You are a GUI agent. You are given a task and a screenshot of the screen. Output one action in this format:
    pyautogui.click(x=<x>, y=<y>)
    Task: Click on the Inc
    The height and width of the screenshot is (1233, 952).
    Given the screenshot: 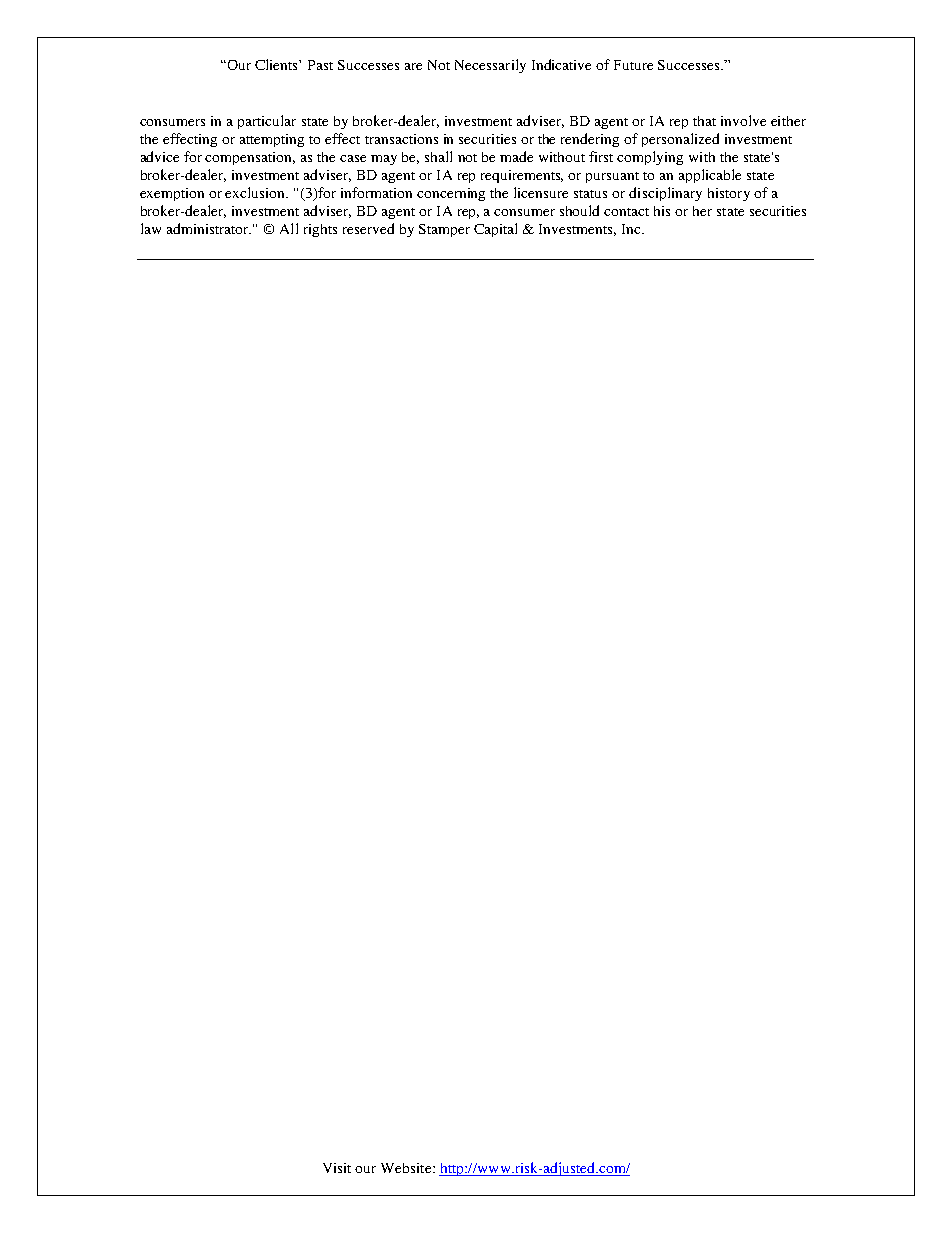 What is the action you would take?
    pyautogui.click(x=632, y=229)
